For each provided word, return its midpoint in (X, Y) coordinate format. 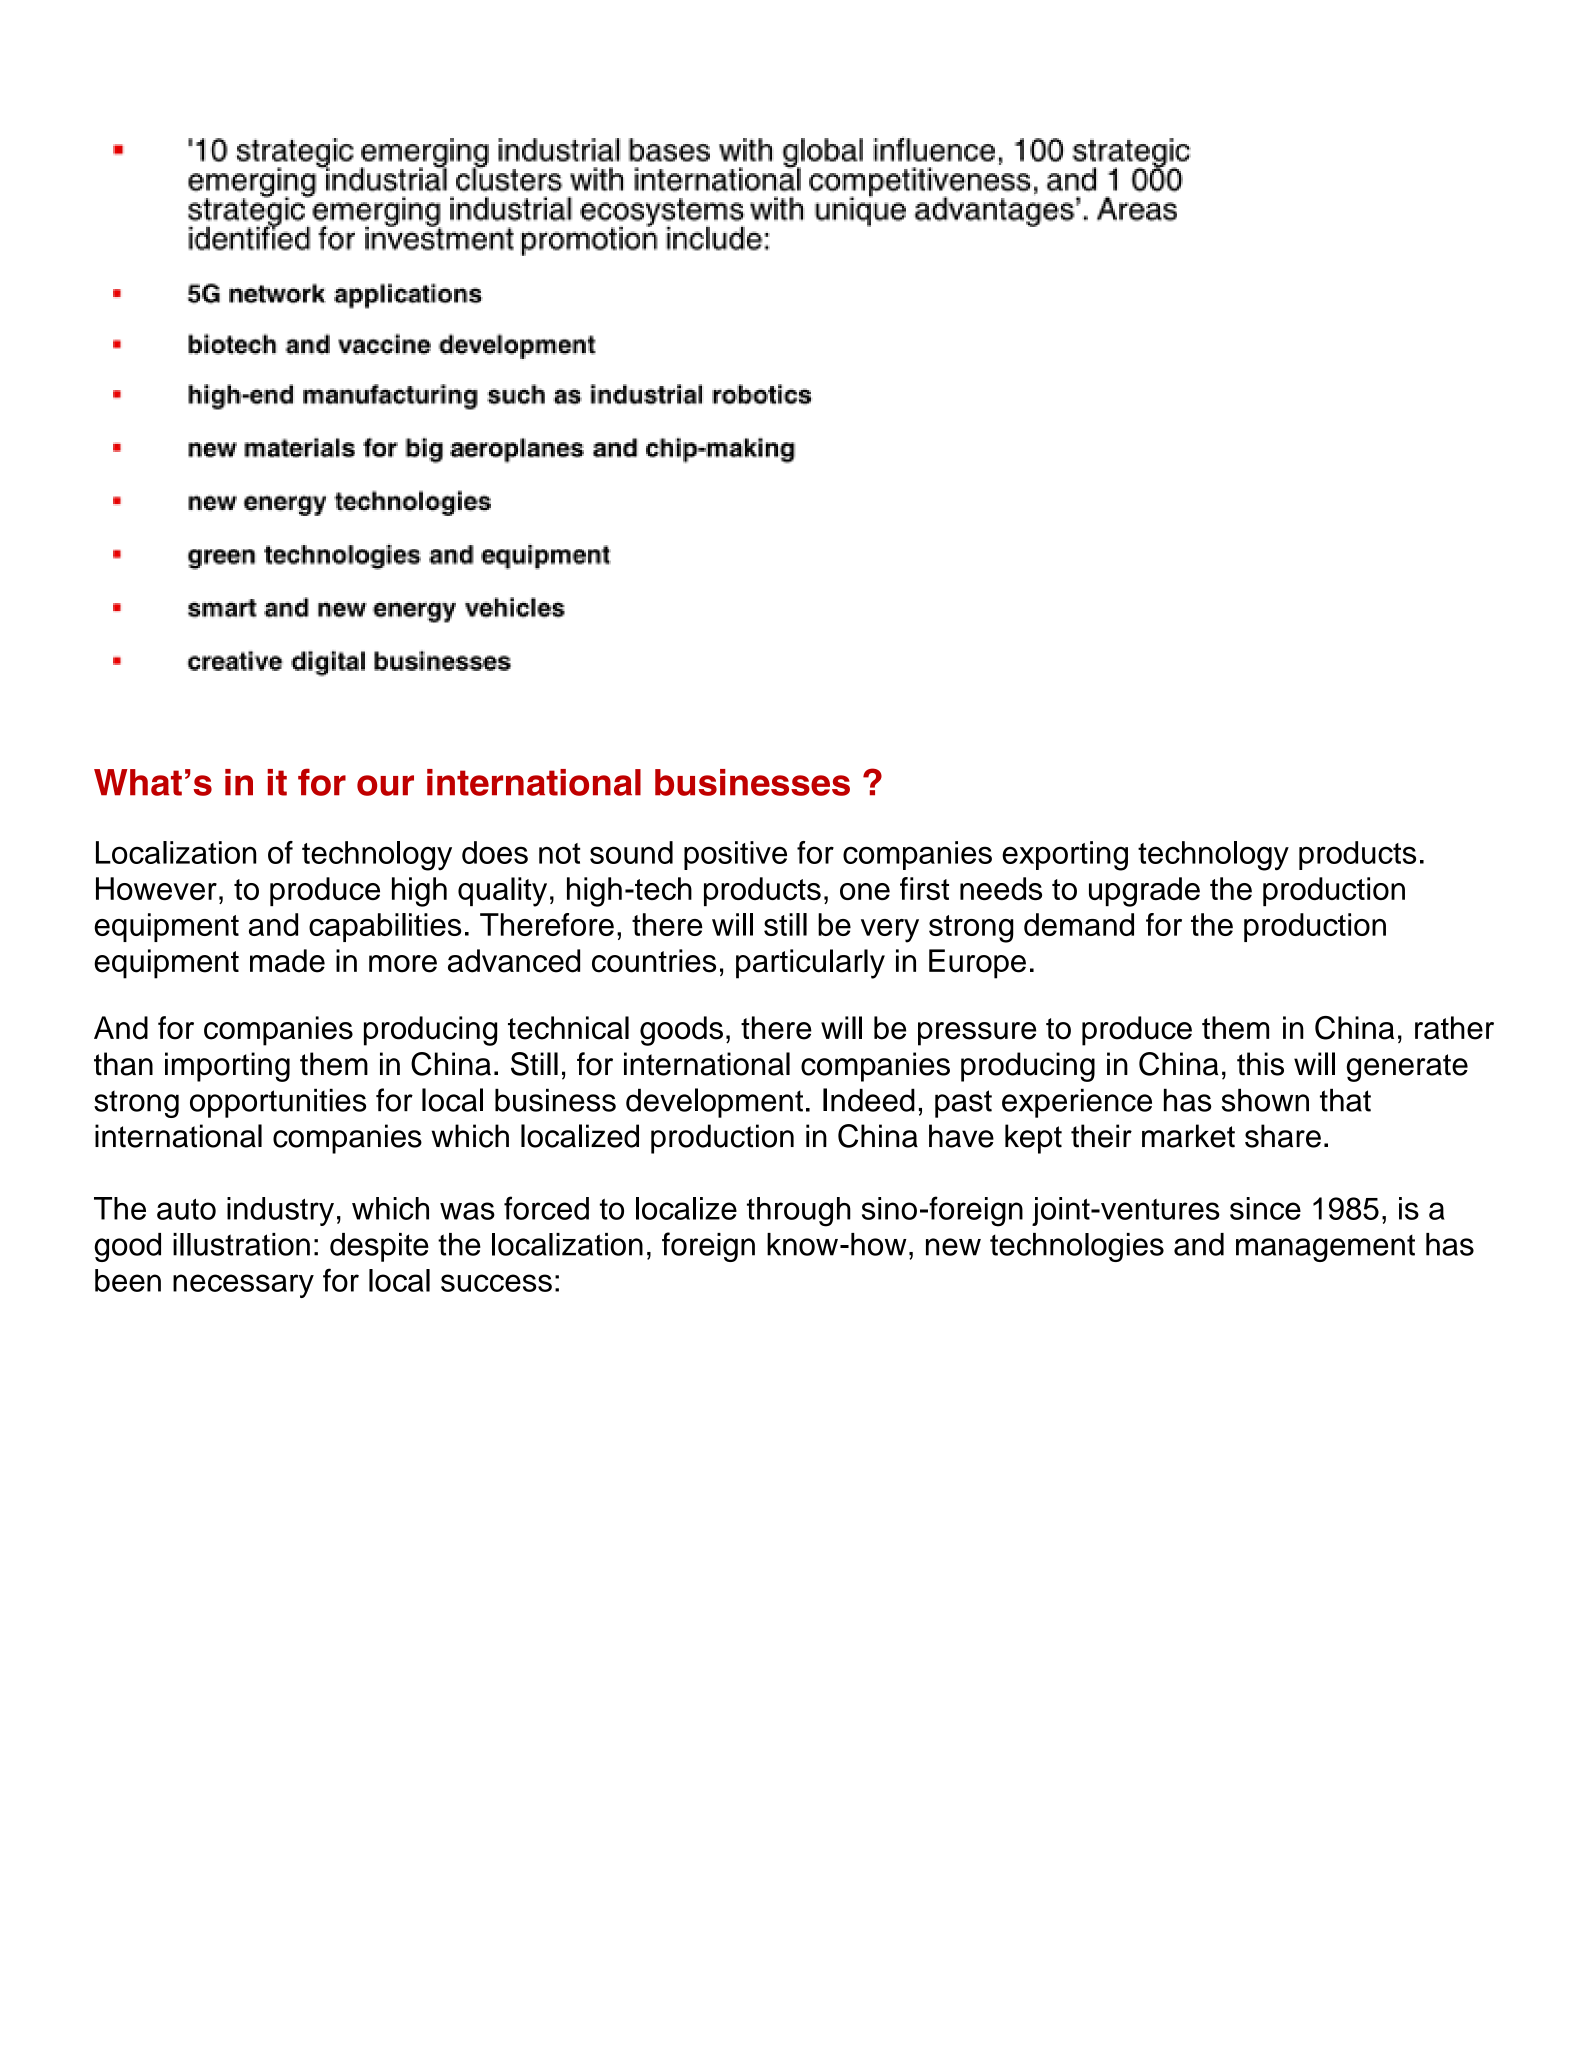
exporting (1065, 856)
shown (1265, 1100)
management (1325, 1248)
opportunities (278, 1103)
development (714, 1103)
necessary (243, 1286)
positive (735, 855)
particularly (810, 964)
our (385, 785)
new (953, 1247)
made (287, 961)
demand (1079, 924)
